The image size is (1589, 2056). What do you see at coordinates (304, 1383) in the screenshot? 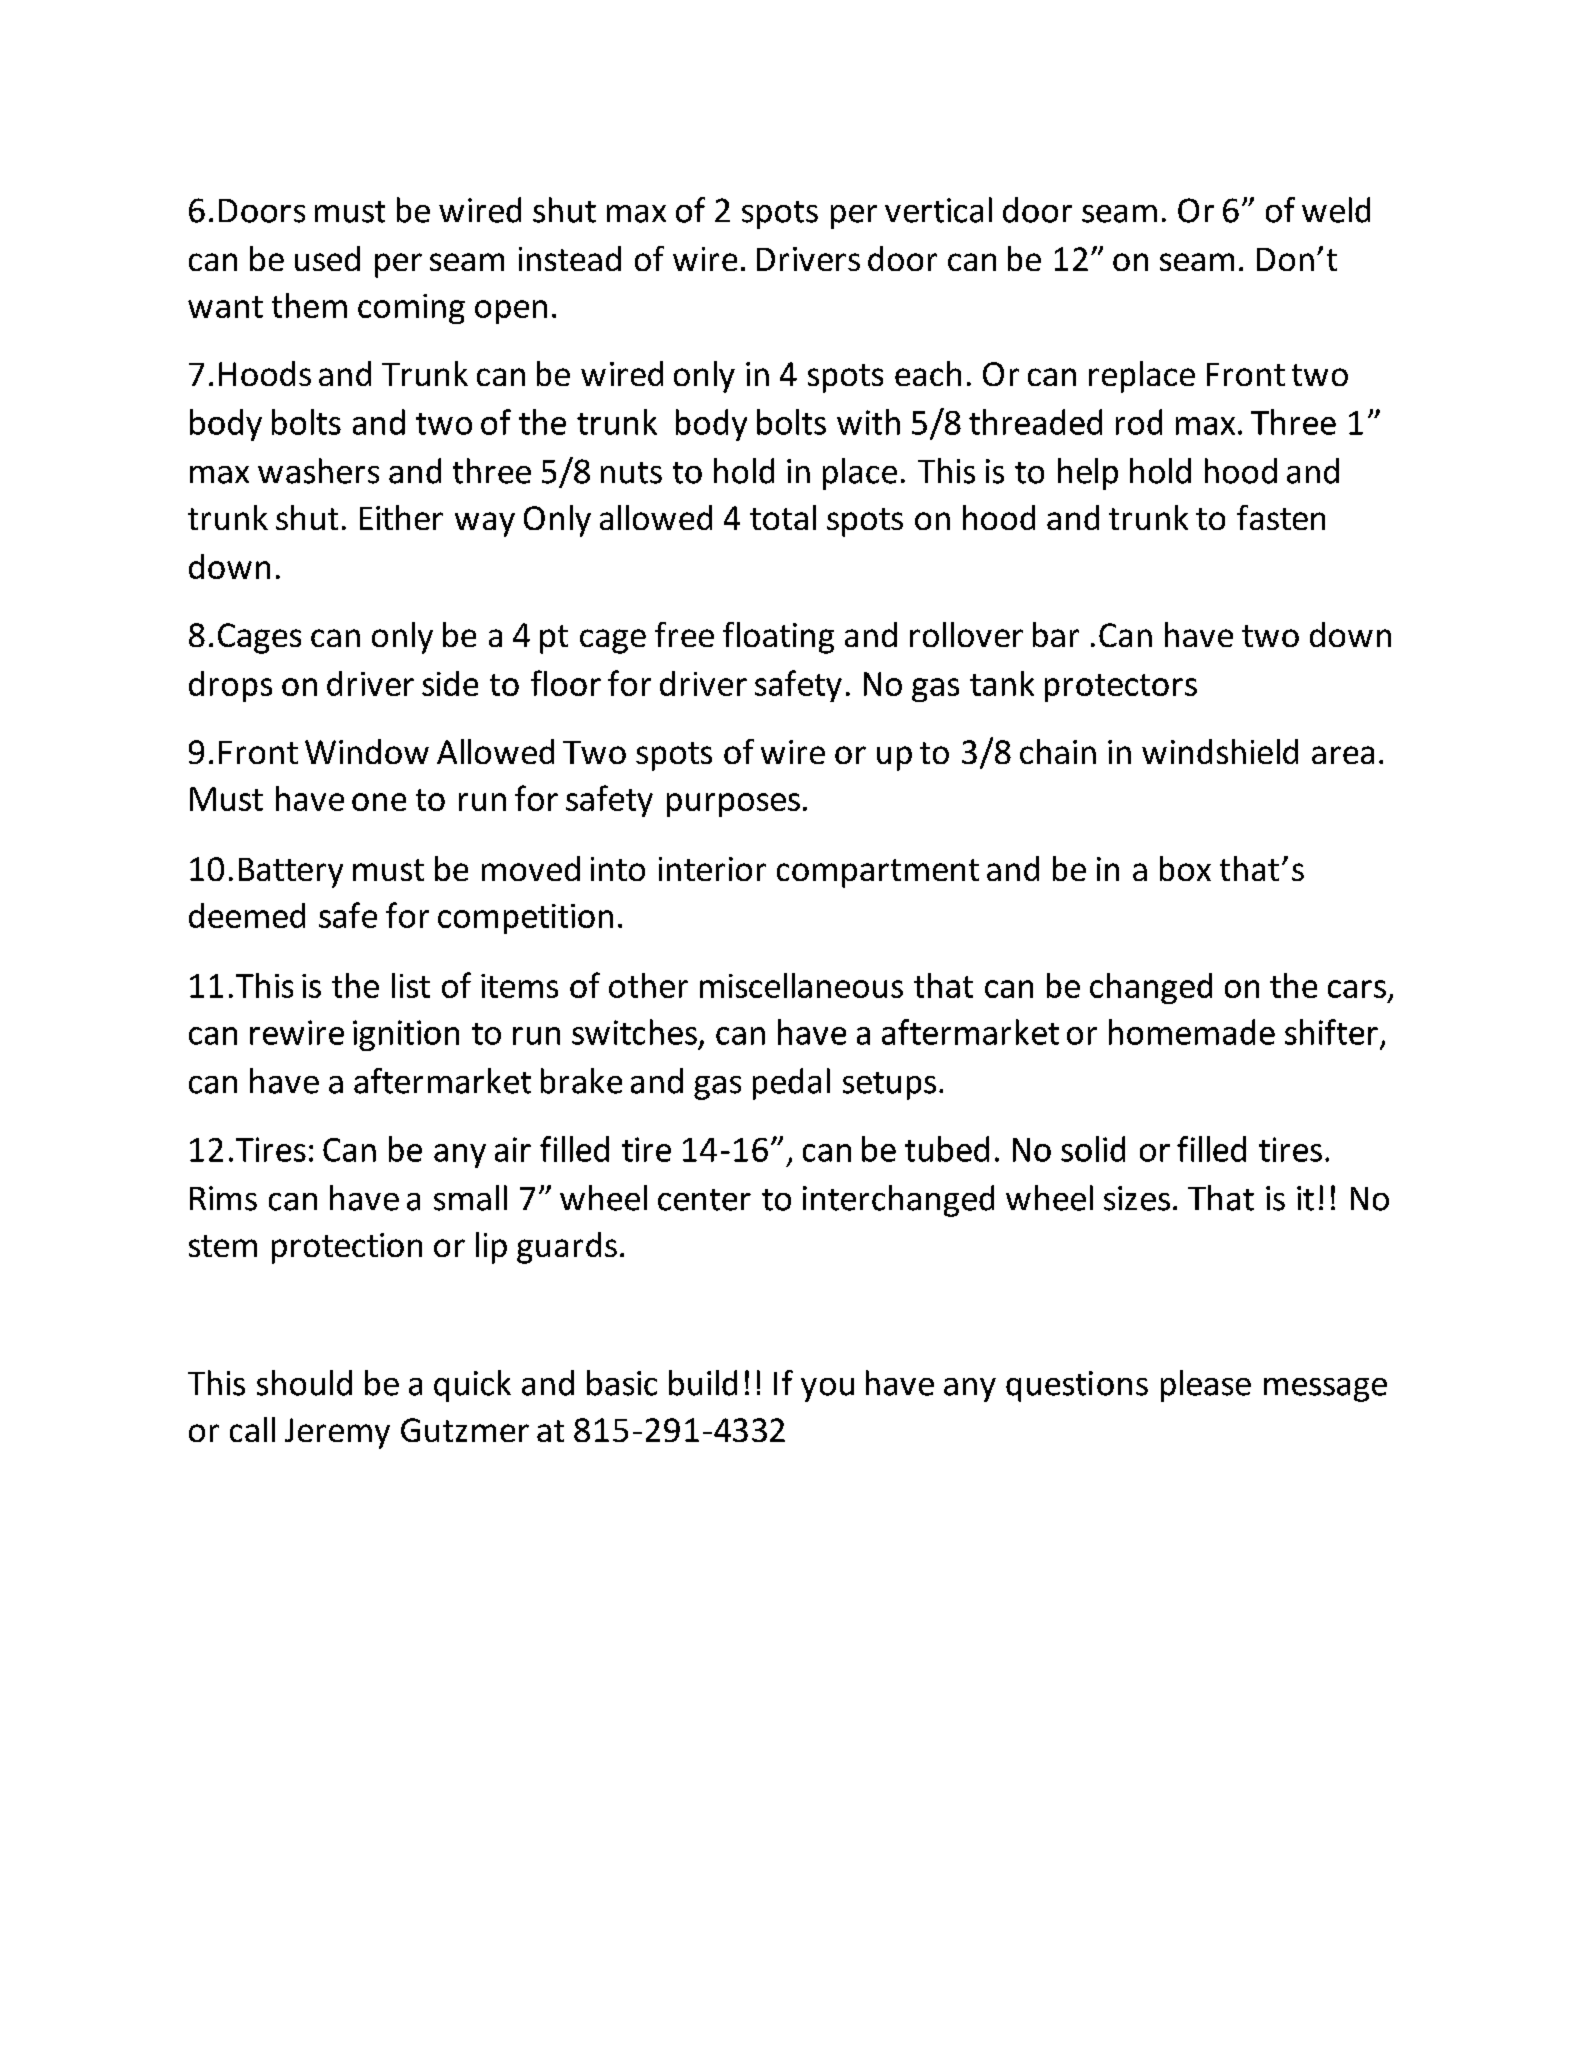
I see `should` at bounding box center [304, 1383].
